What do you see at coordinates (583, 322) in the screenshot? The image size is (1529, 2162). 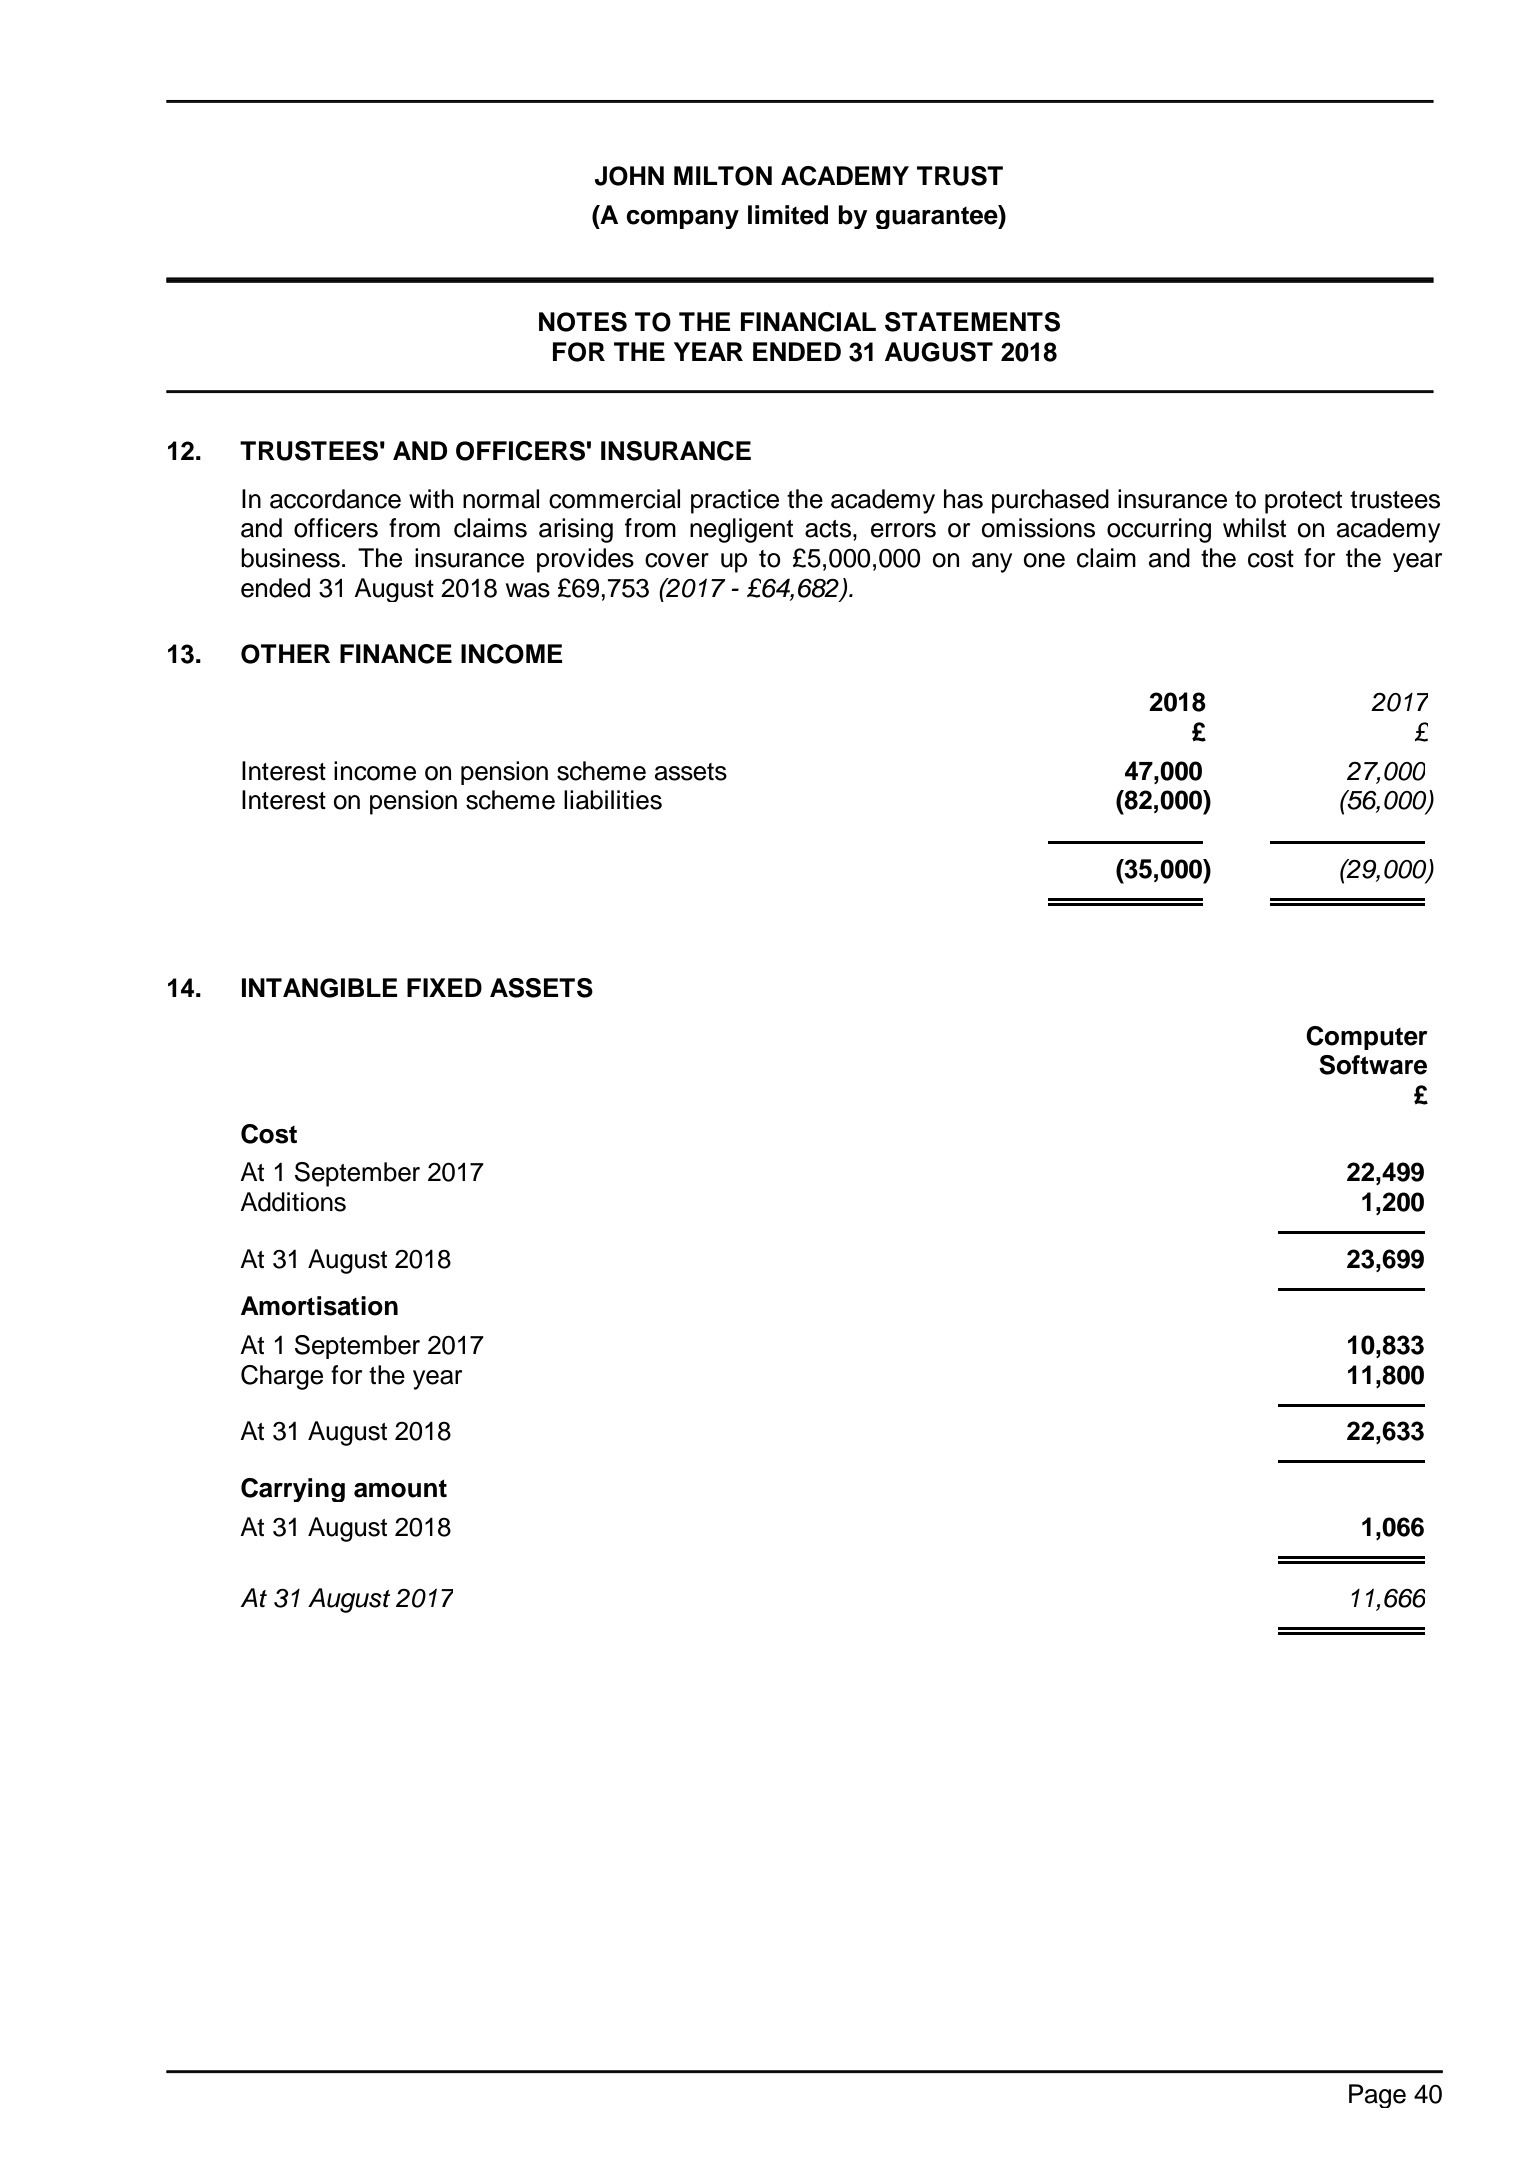 I see `NOTES` at bounding box center [583, 322].
